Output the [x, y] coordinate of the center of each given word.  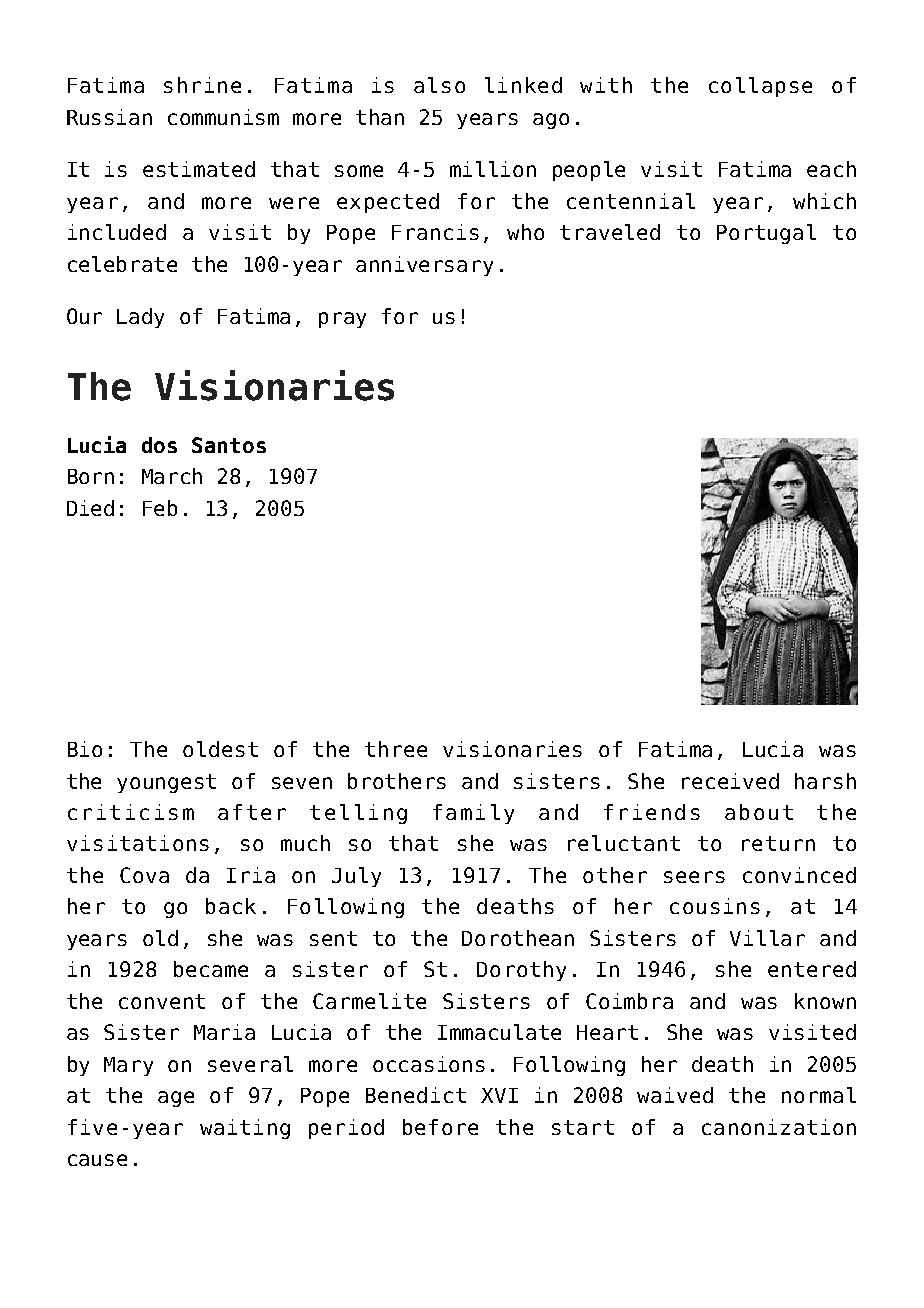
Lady [140, 318]
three [396, 749]
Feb [160, 508]
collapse [760, 87]
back [231, 906]
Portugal [766, 234]
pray [342, 320]
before [440, 1127]
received [730, 781]
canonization [779, 1127]
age [176, 1099]
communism [223, 117]
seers [694, 877]
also [439, 85]
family [473, 814]
